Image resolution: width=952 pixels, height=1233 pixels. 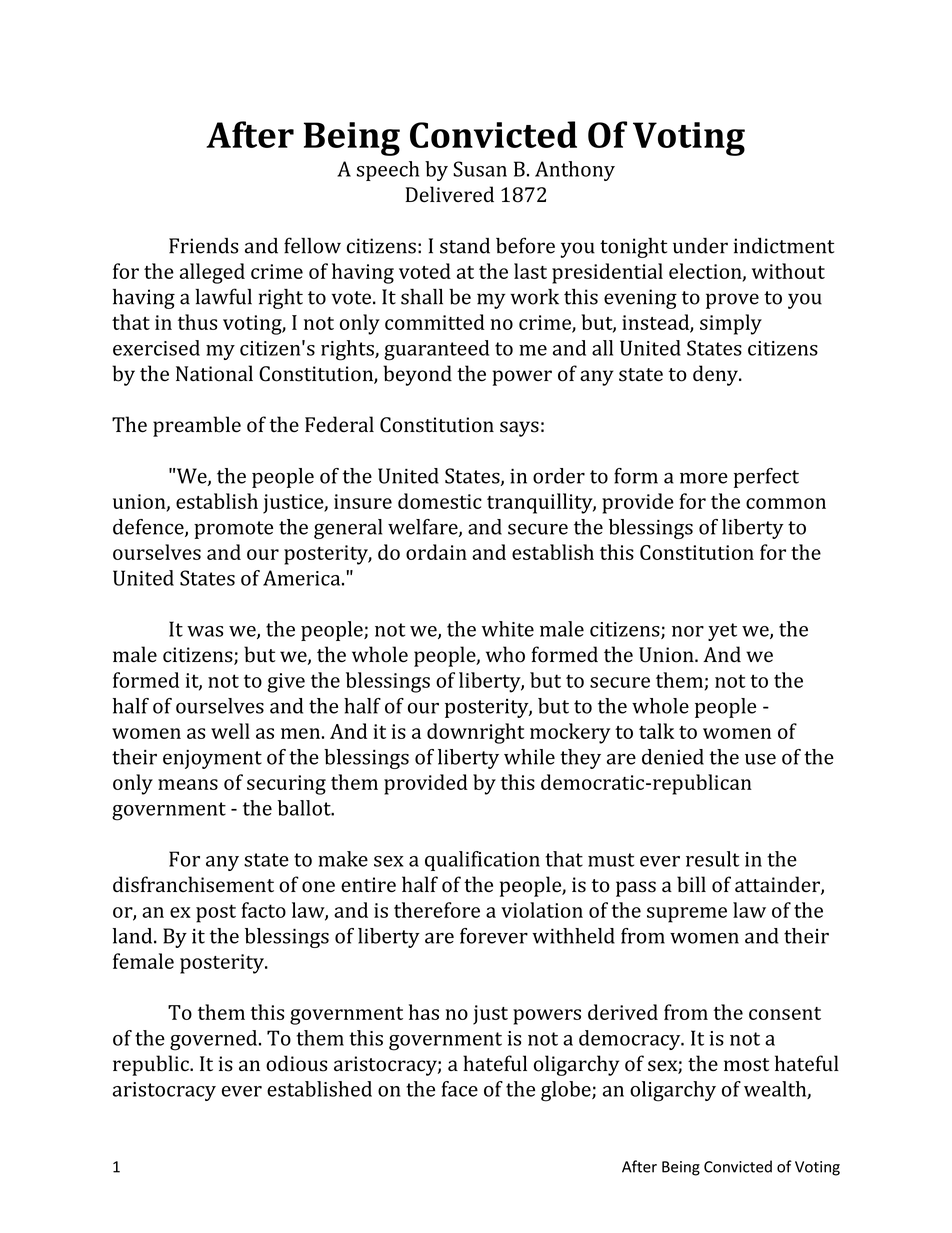 I want to click on governed, so click(x=215, y=1040).
